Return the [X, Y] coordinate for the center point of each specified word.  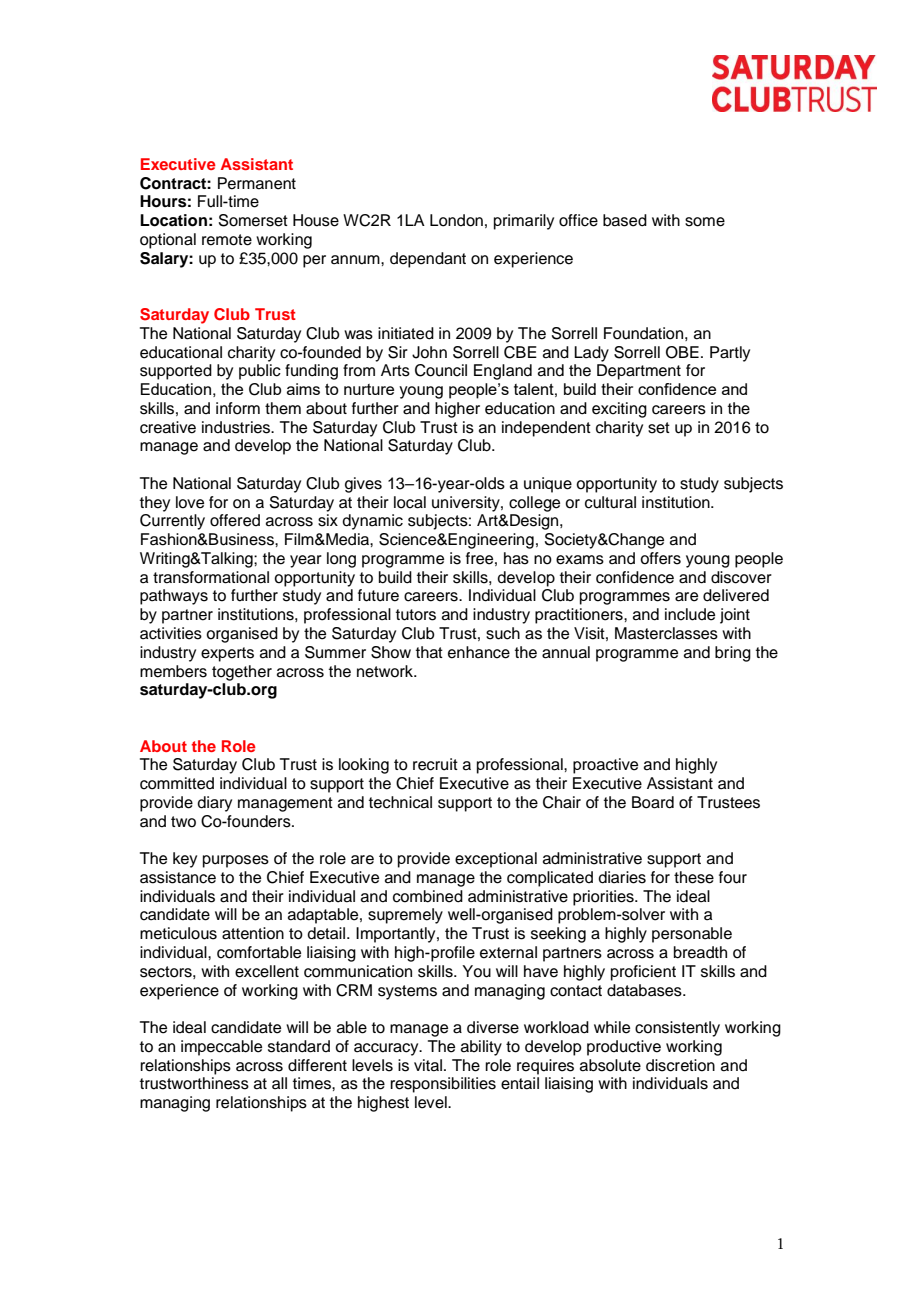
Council [441, 370]
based [625, 220]
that [429, 652]
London [456, 220]
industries [237, 427]
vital [428, 1065]
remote [227, 240]
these [694, 877]
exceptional [496, 860]
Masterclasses [666, 633]
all [279, 1083]
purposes [236, 861]
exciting [619, 410]
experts [227, 654]
